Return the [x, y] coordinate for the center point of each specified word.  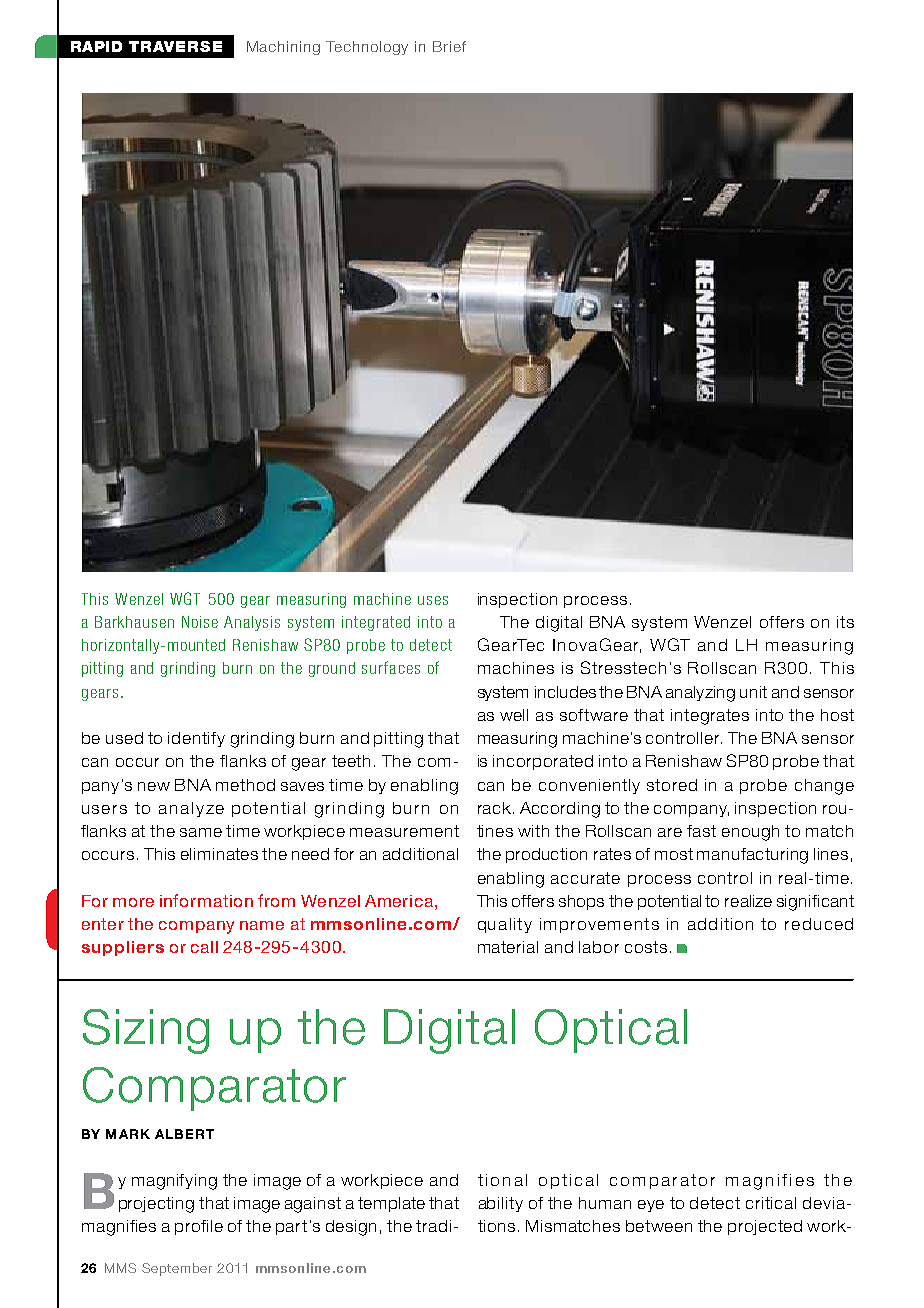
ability [501, 1204]
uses [433, 600]
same [201, 832]
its [845, 622]
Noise [200, 622]
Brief [449, 46]
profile [199, 1227]
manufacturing [752, 856]
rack [494, 808]
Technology [367, 48]
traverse [175, 46]
